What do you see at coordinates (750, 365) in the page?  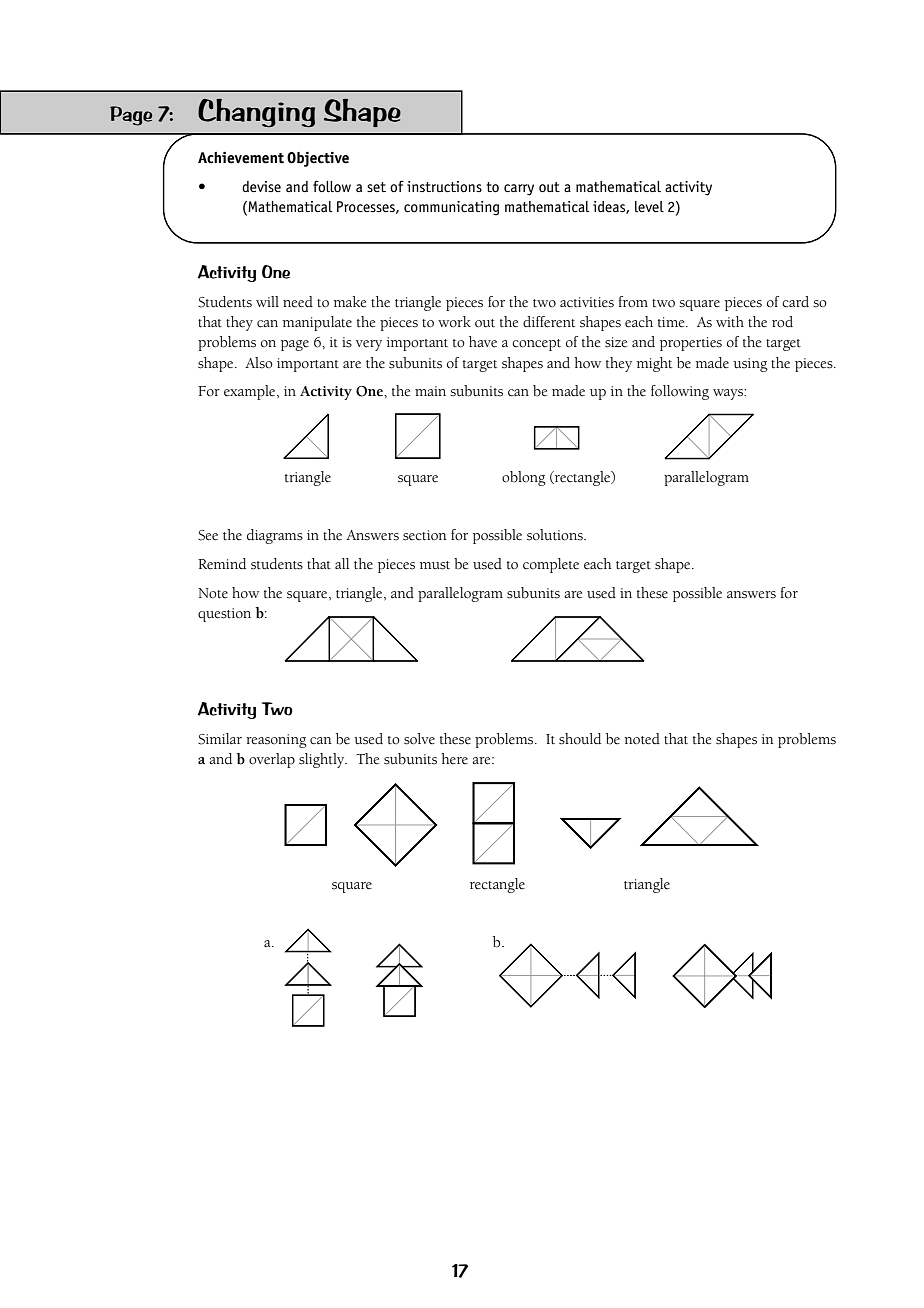 I see `using` at bounding box center [750, 365].
